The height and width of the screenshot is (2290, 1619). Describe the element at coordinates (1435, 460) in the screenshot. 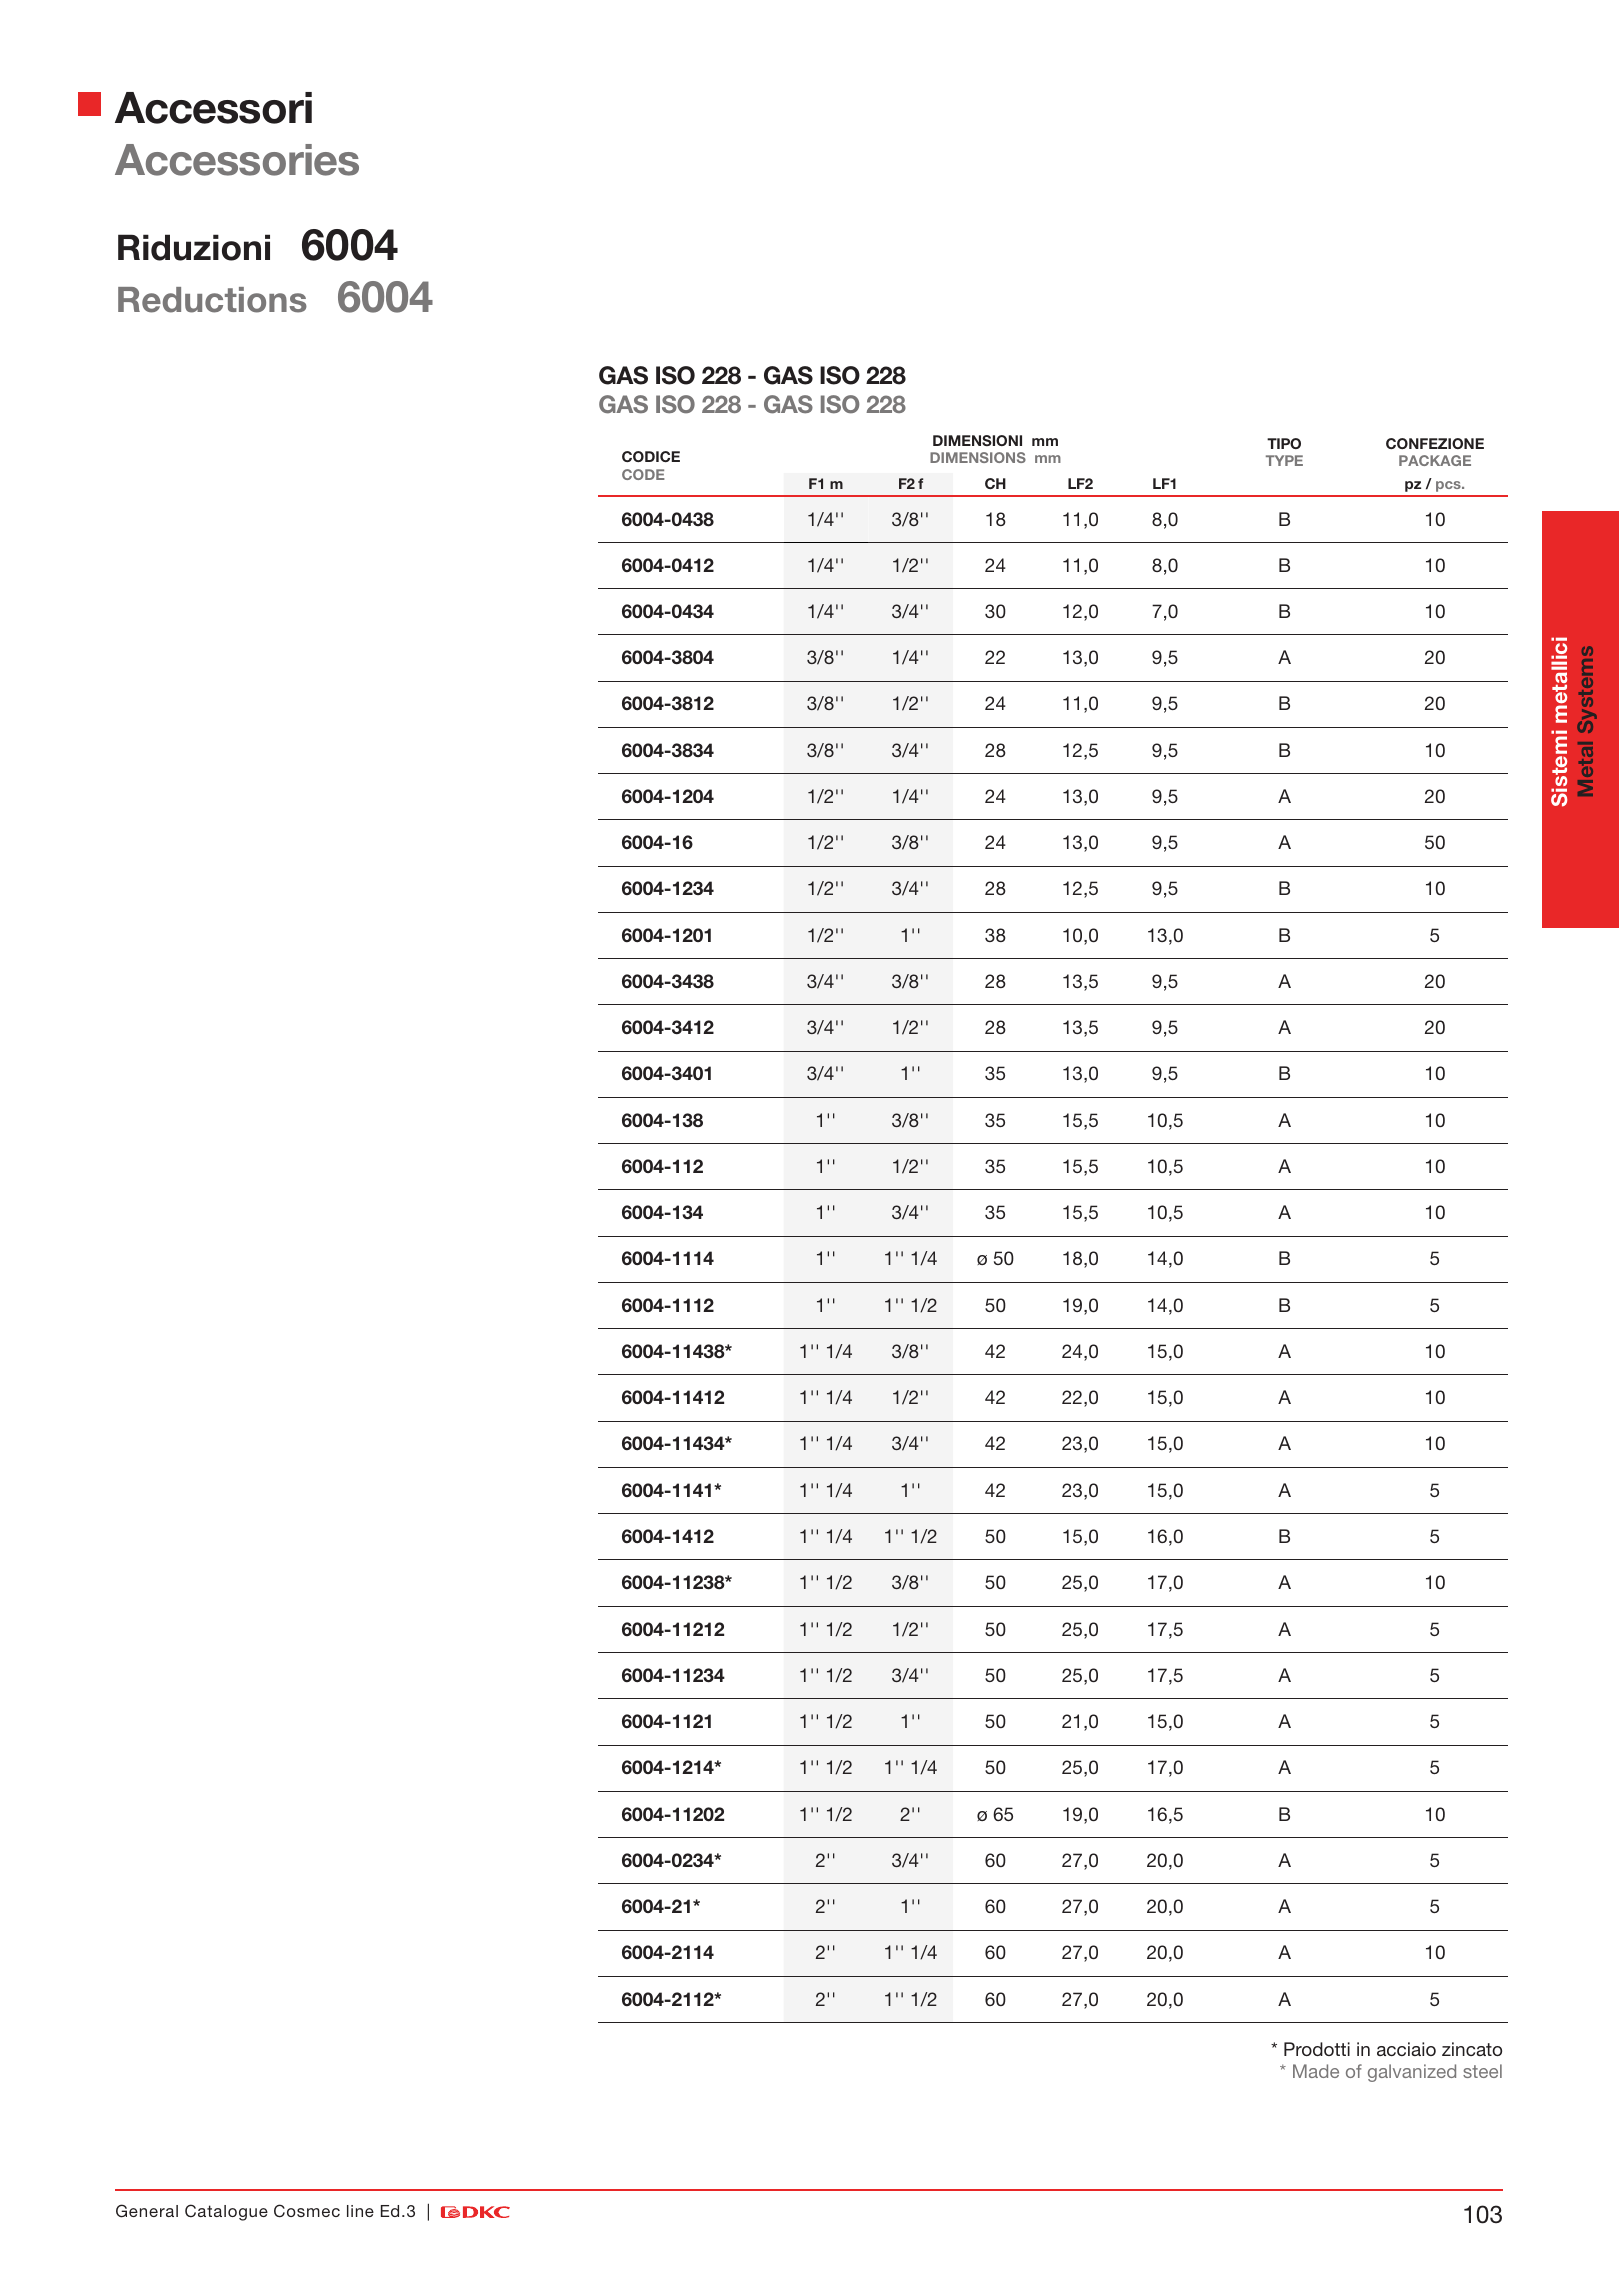

I see `PACKAGE` at that location.
